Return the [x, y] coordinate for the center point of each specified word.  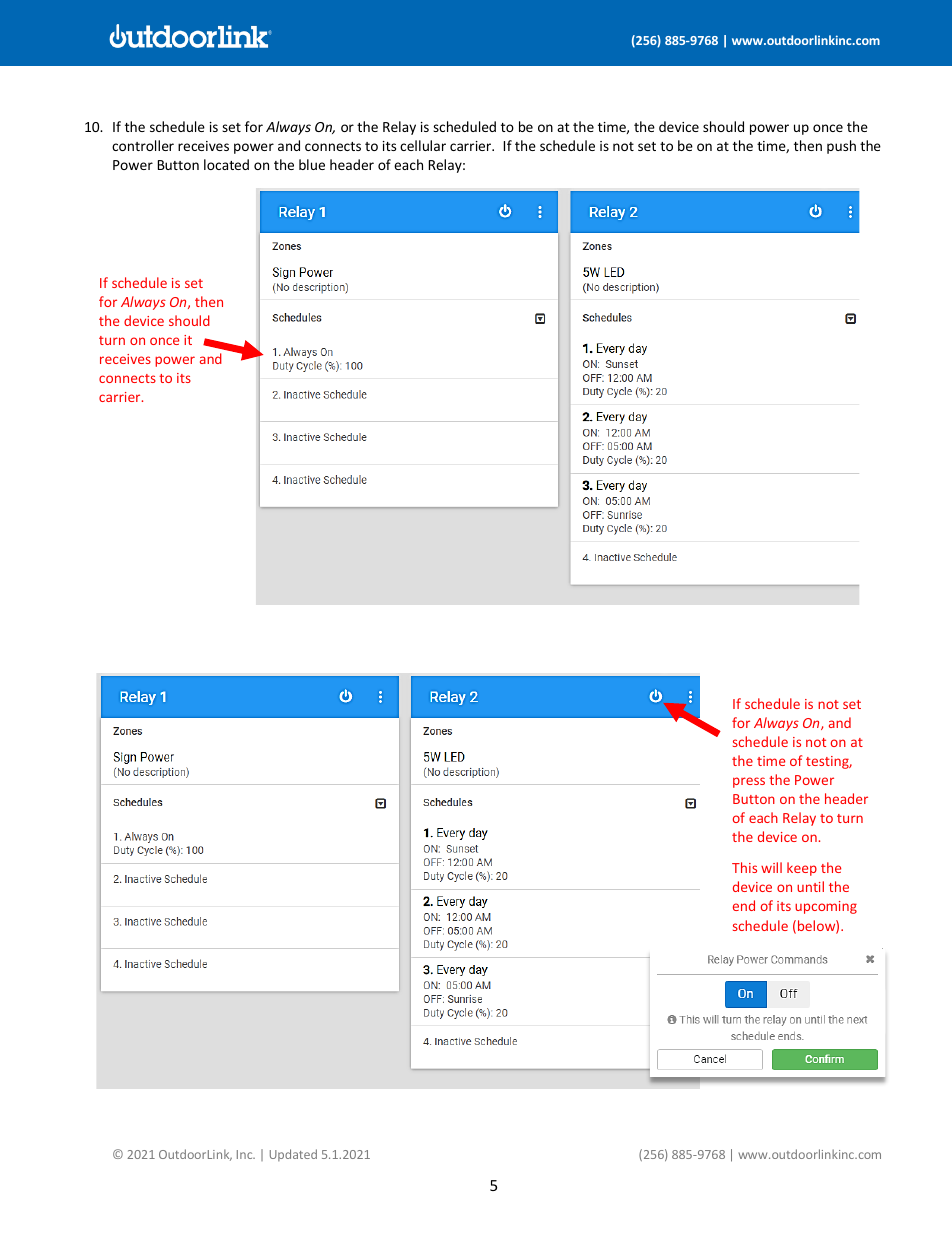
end [744, 905]
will [771, 867]
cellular [423, 145]
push [841, 147]
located [226, 164]
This [744, 867]
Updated [293, 1155]
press [749, 782]
